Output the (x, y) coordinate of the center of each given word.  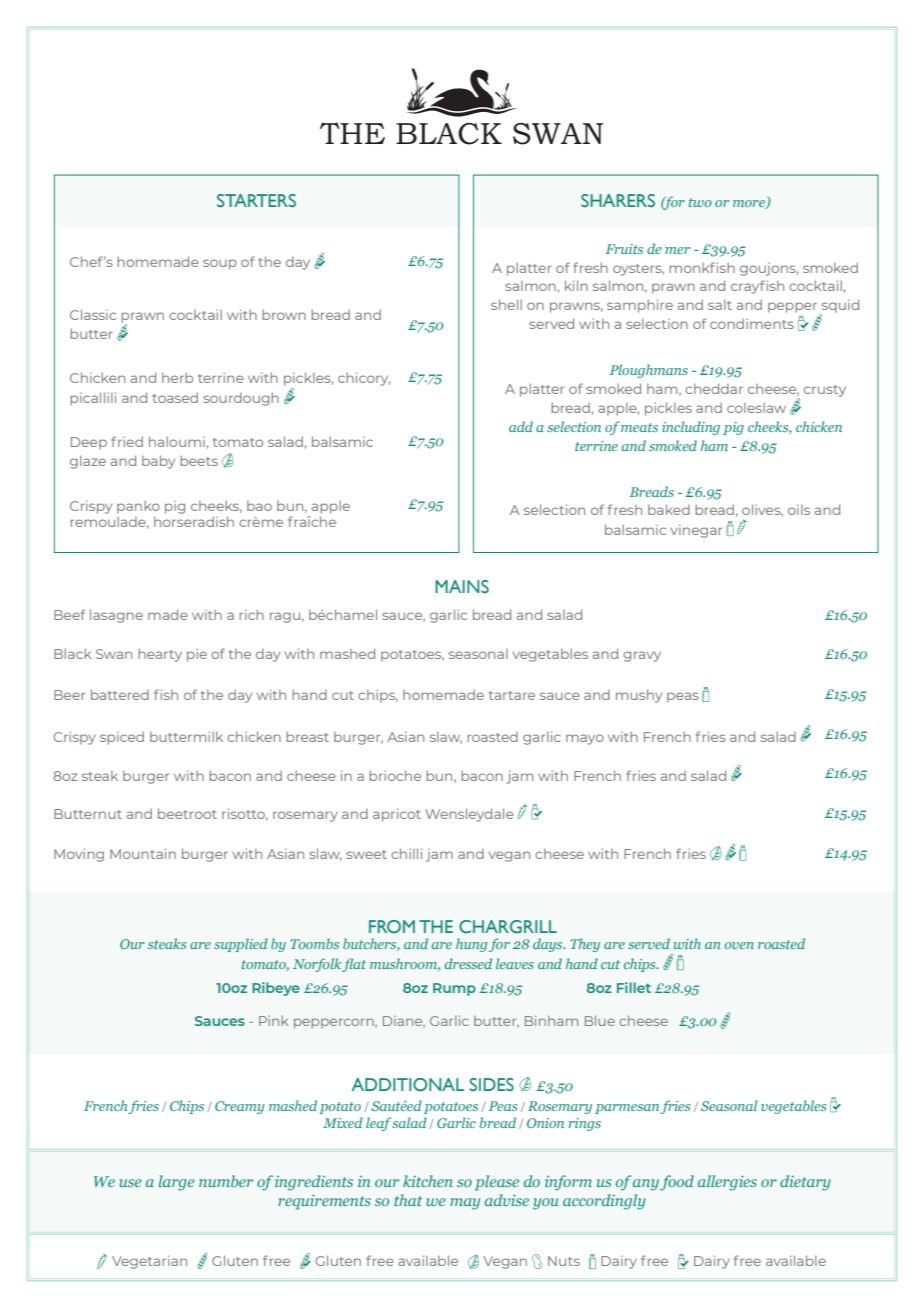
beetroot (187, 813)
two (700, 202)
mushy (639, 696)
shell (506, 304)
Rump (454, 989)
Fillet (634, 987)
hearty (160, 655)
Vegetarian (149, 1262)
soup (220, 264)
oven (739, 945)
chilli (406, 853)
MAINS (462, 586)
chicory (364, 379)
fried (127, 441)
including (691, 428)
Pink (273, 1021)
